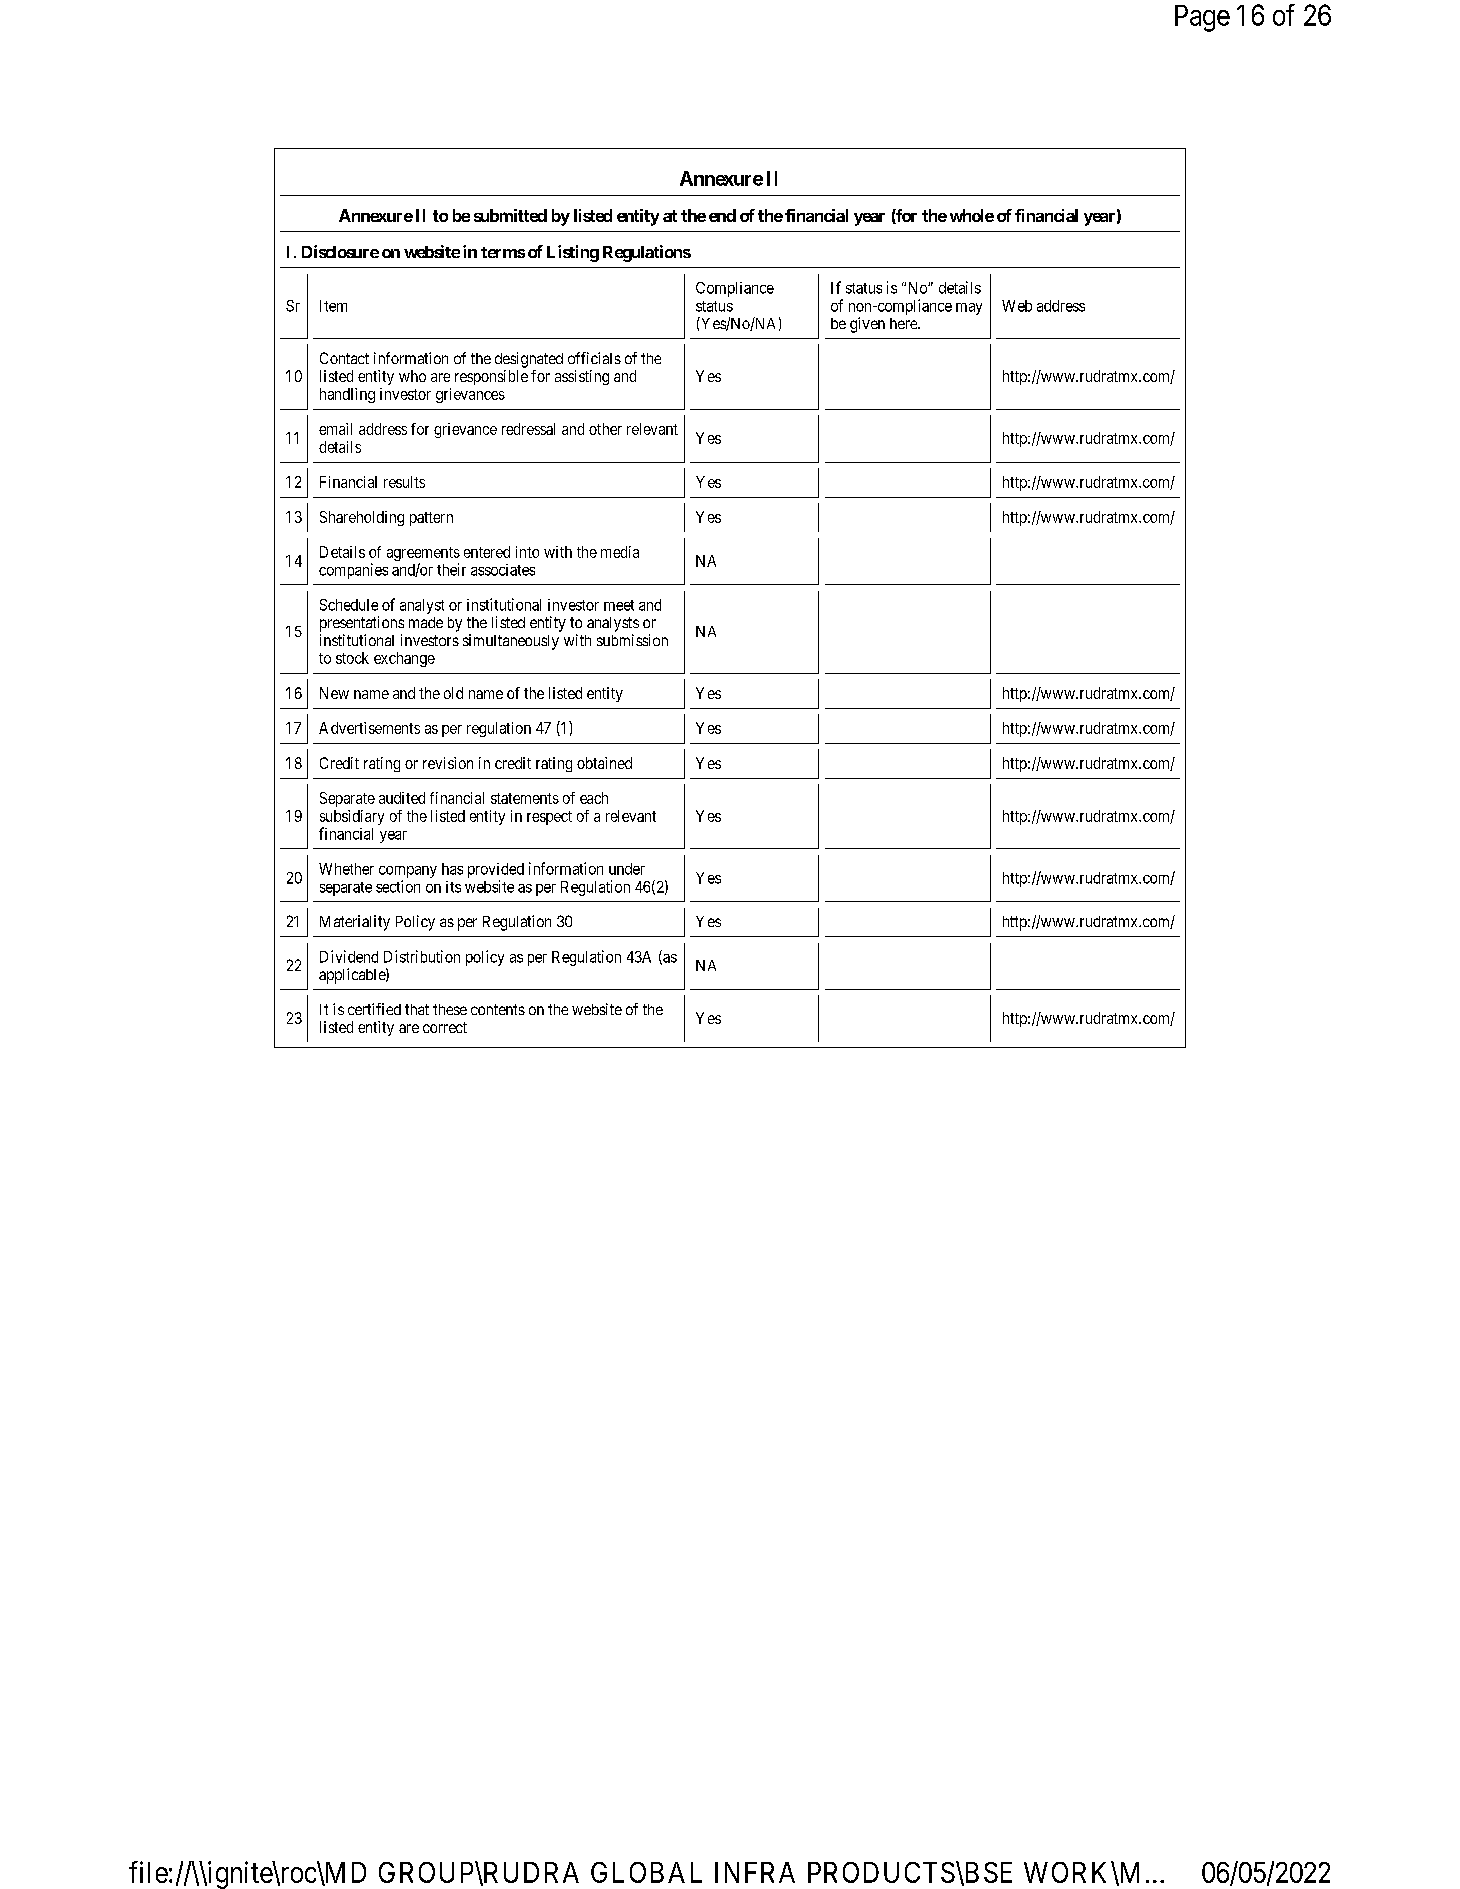 Image resolution: width=1460 pixels, height=1889 pixels. Describe the element at coordinates (422, 956) in the image. I see `Distribution` at that location.
